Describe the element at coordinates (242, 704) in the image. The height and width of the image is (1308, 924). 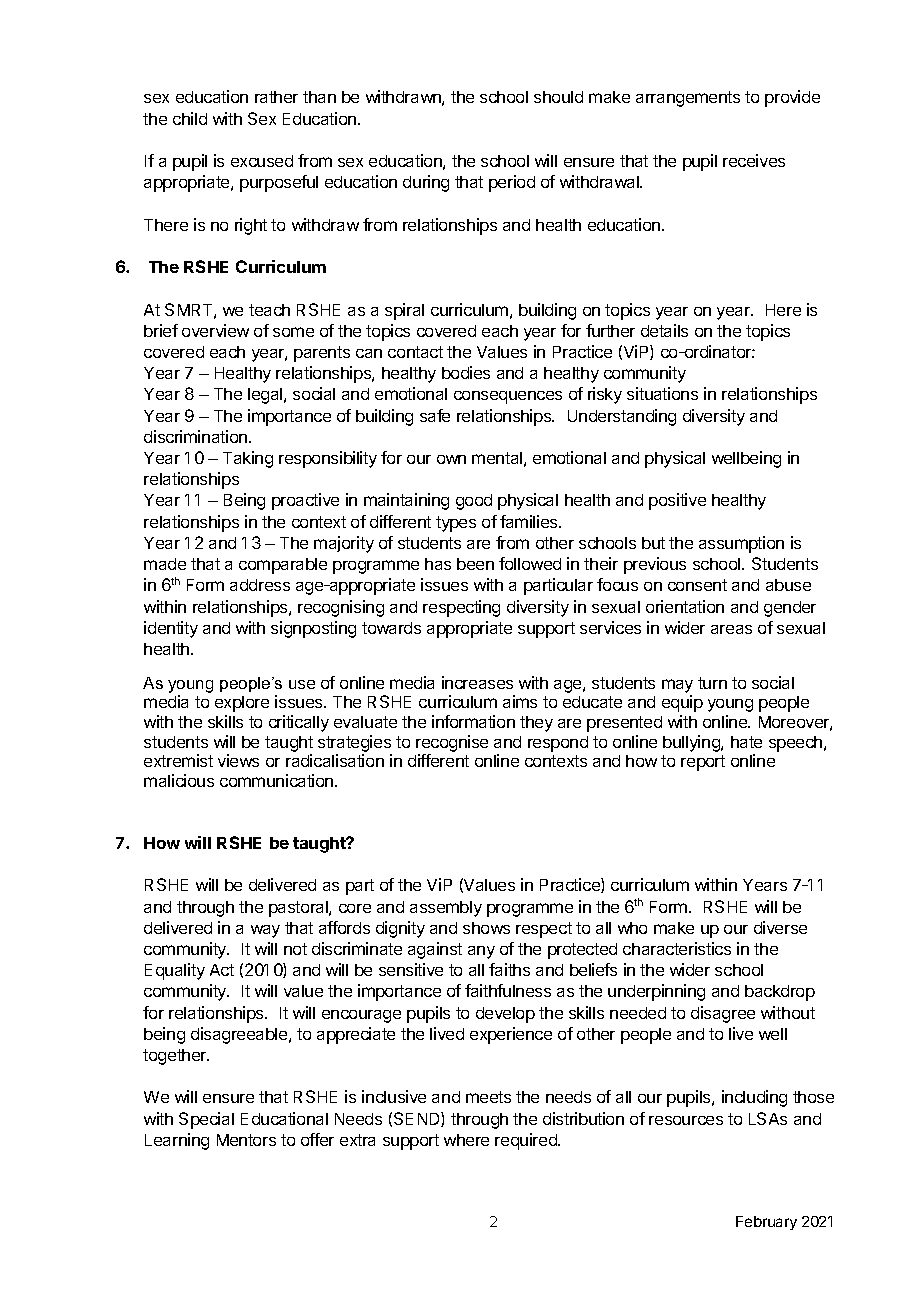
I see `explore` at that location.
